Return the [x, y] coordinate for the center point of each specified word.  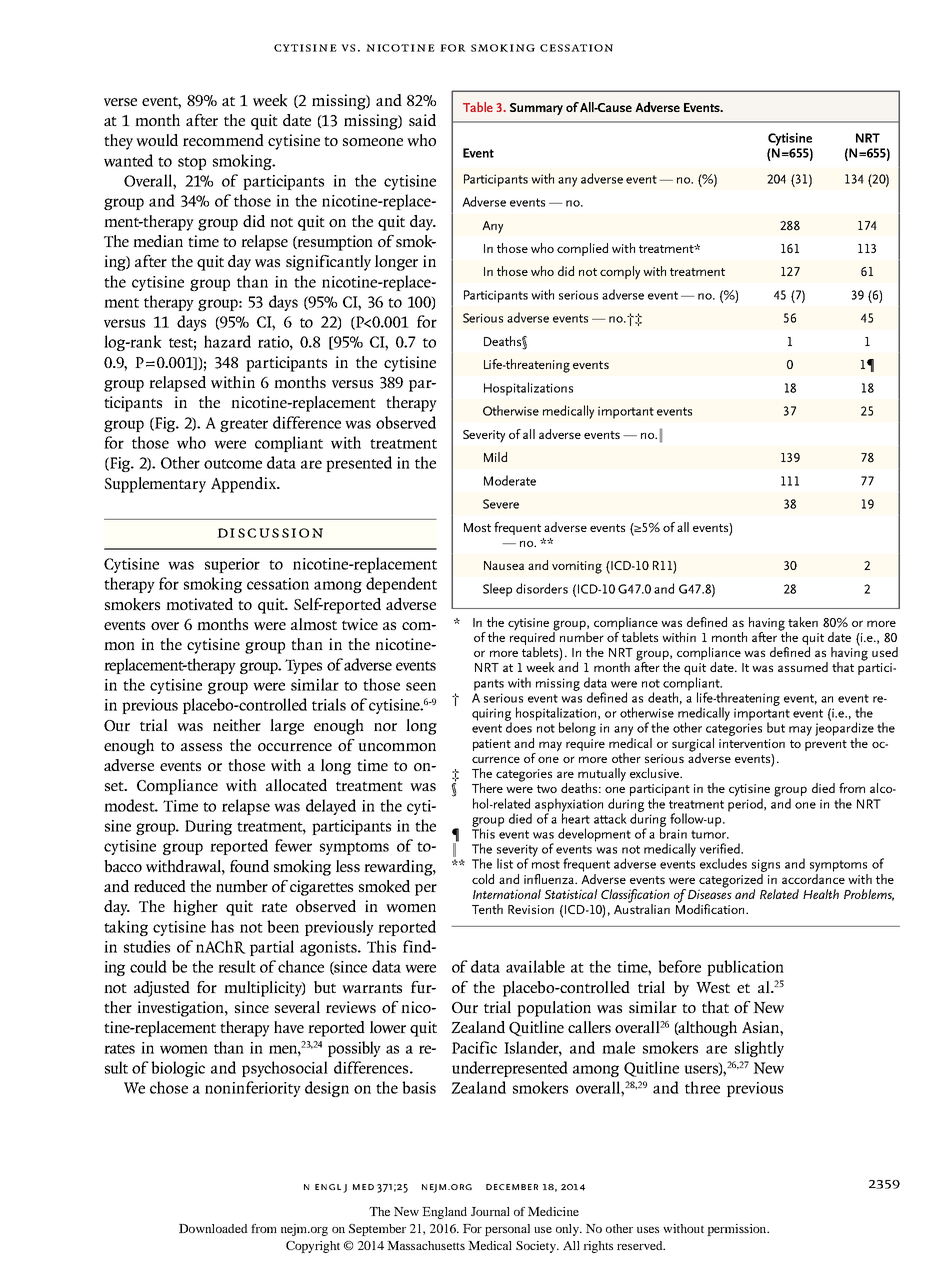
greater [244, 425]
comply [620, 273]
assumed [803, 667]
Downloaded [213, 1228]
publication [745, 968]
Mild [495, 457]
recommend [223, 140]
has [222, 926]
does [518, 726]
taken [803, 622]
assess [201, 747]
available [535, 966]
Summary [536, 109]
